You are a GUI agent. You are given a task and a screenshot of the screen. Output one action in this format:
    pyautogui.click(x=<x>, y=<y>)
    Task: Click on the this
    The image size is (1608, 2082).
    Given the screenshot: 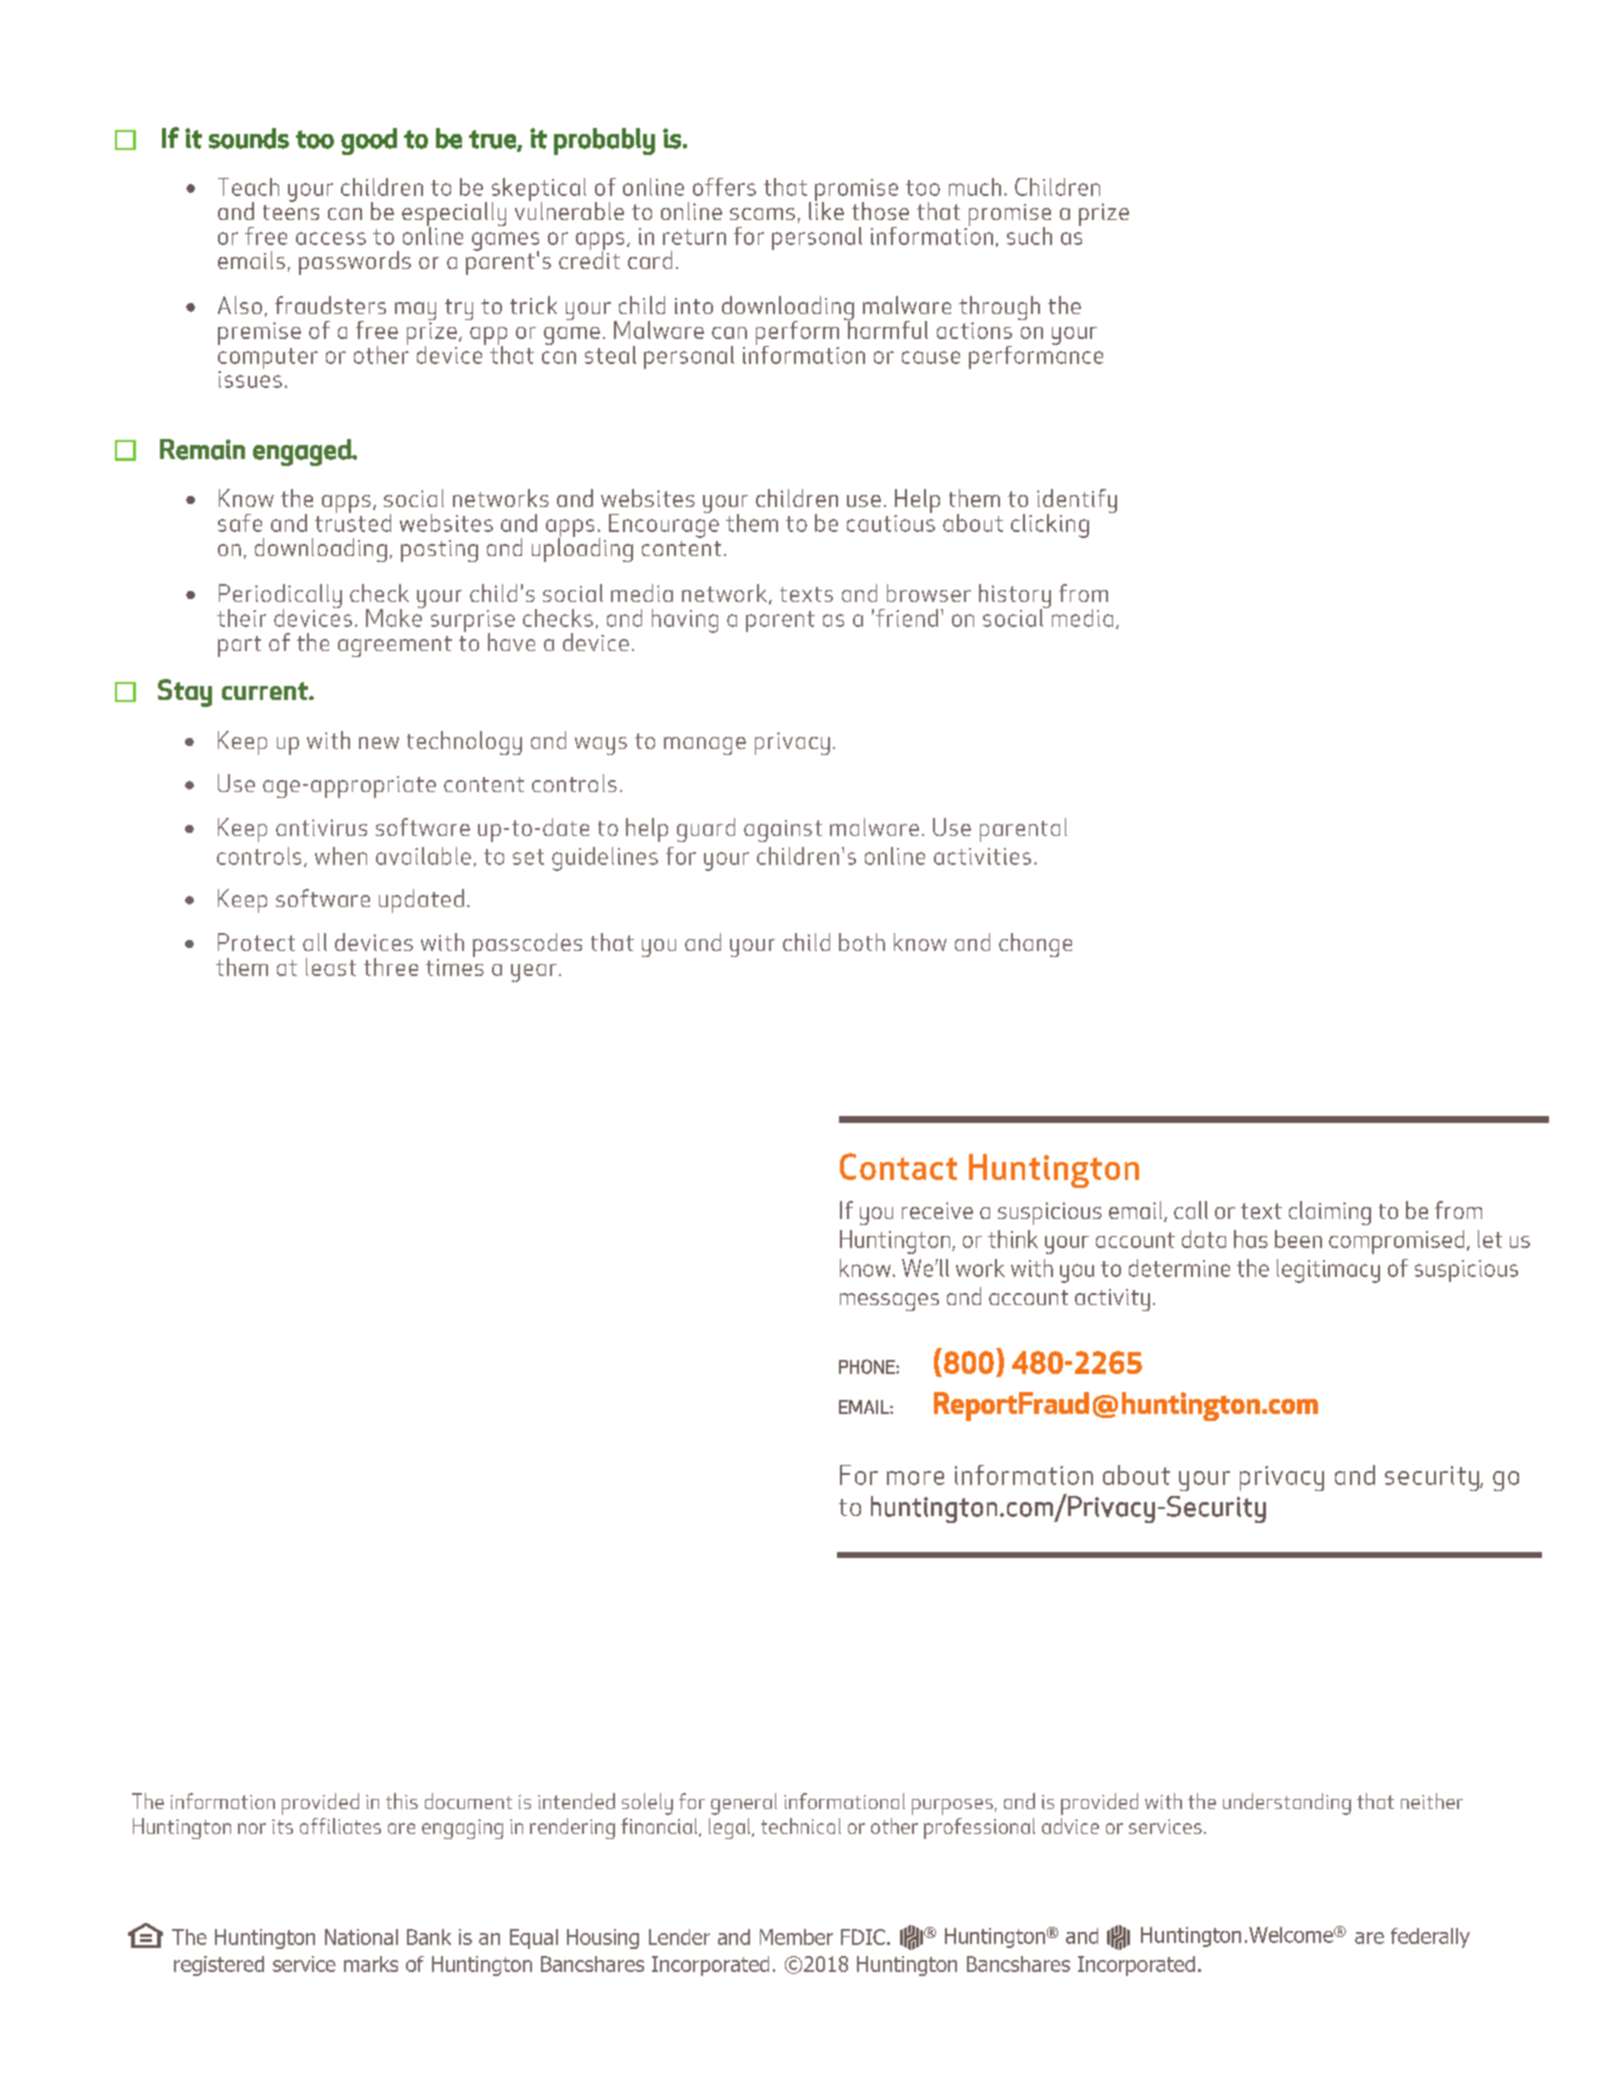 What is the action you would take?
    pyautogui.click(x=402, y=1801)
